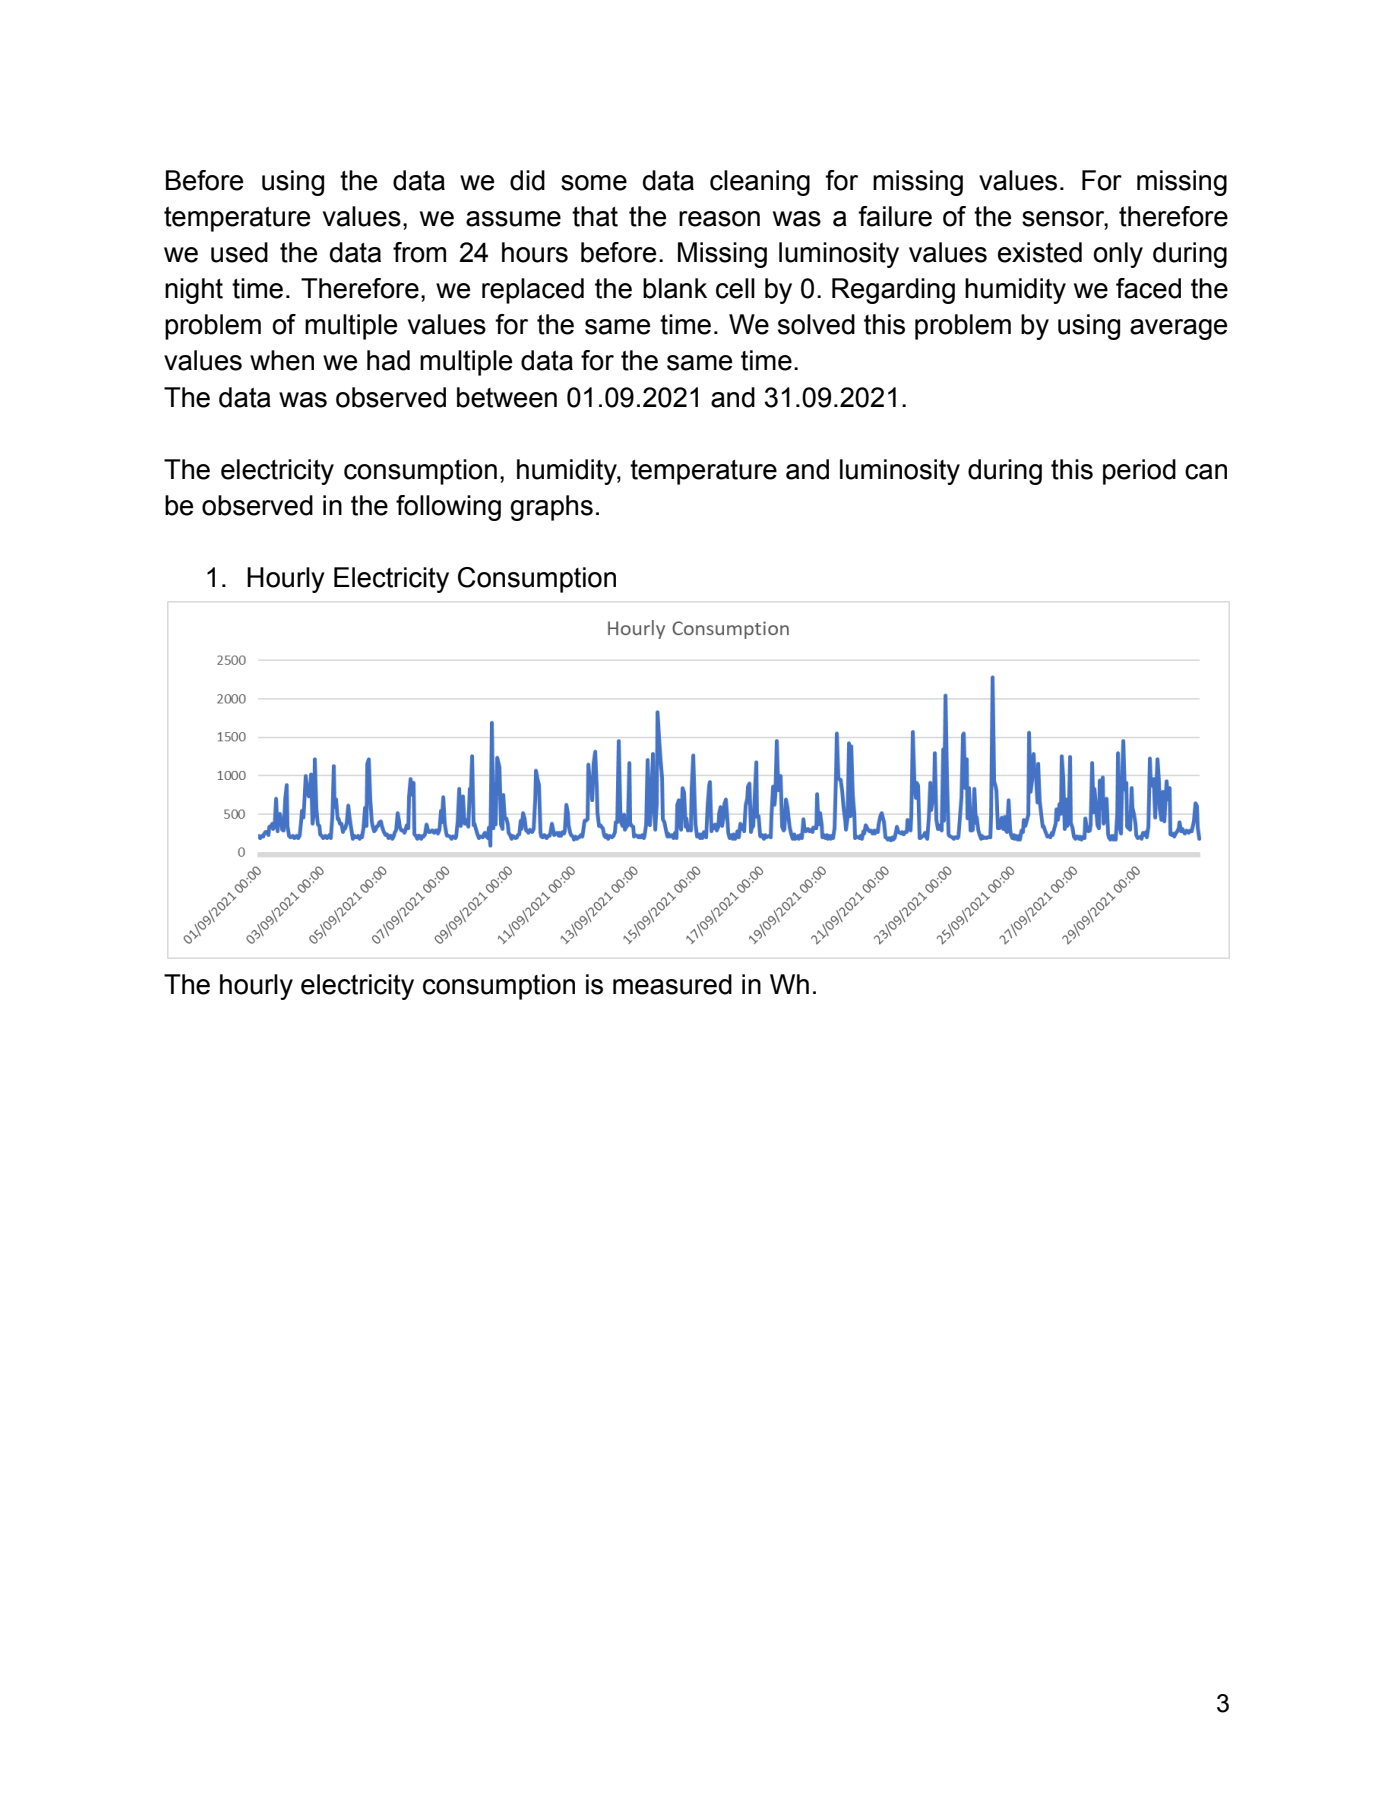 This screenshot has width=1394, height=1804. What do you see at coordinates (448, 508) in the screenshot?
I see `following` at bounding box center [448, 508].
